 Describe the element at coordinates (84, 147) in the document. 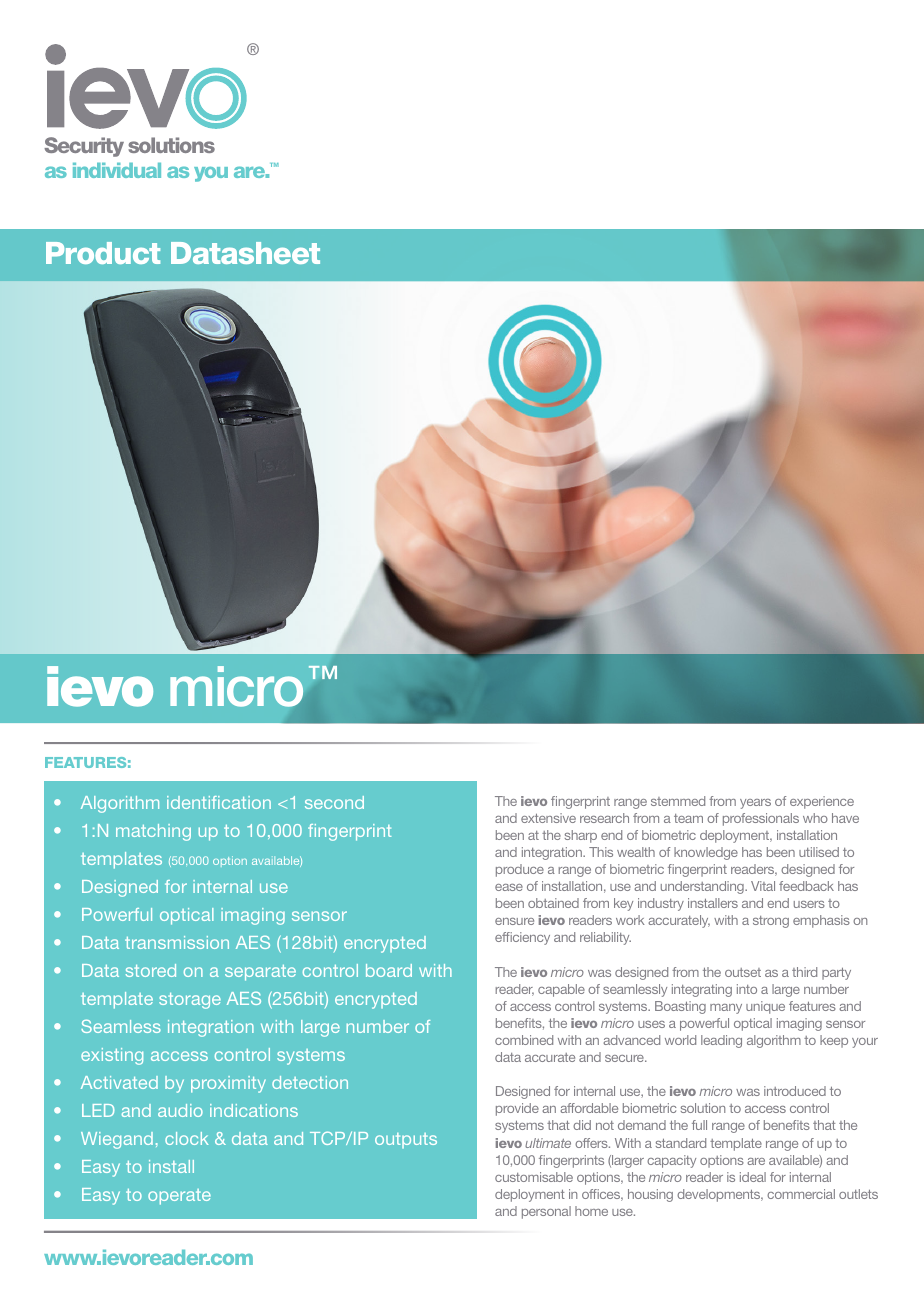

I see `Security` at that location.
